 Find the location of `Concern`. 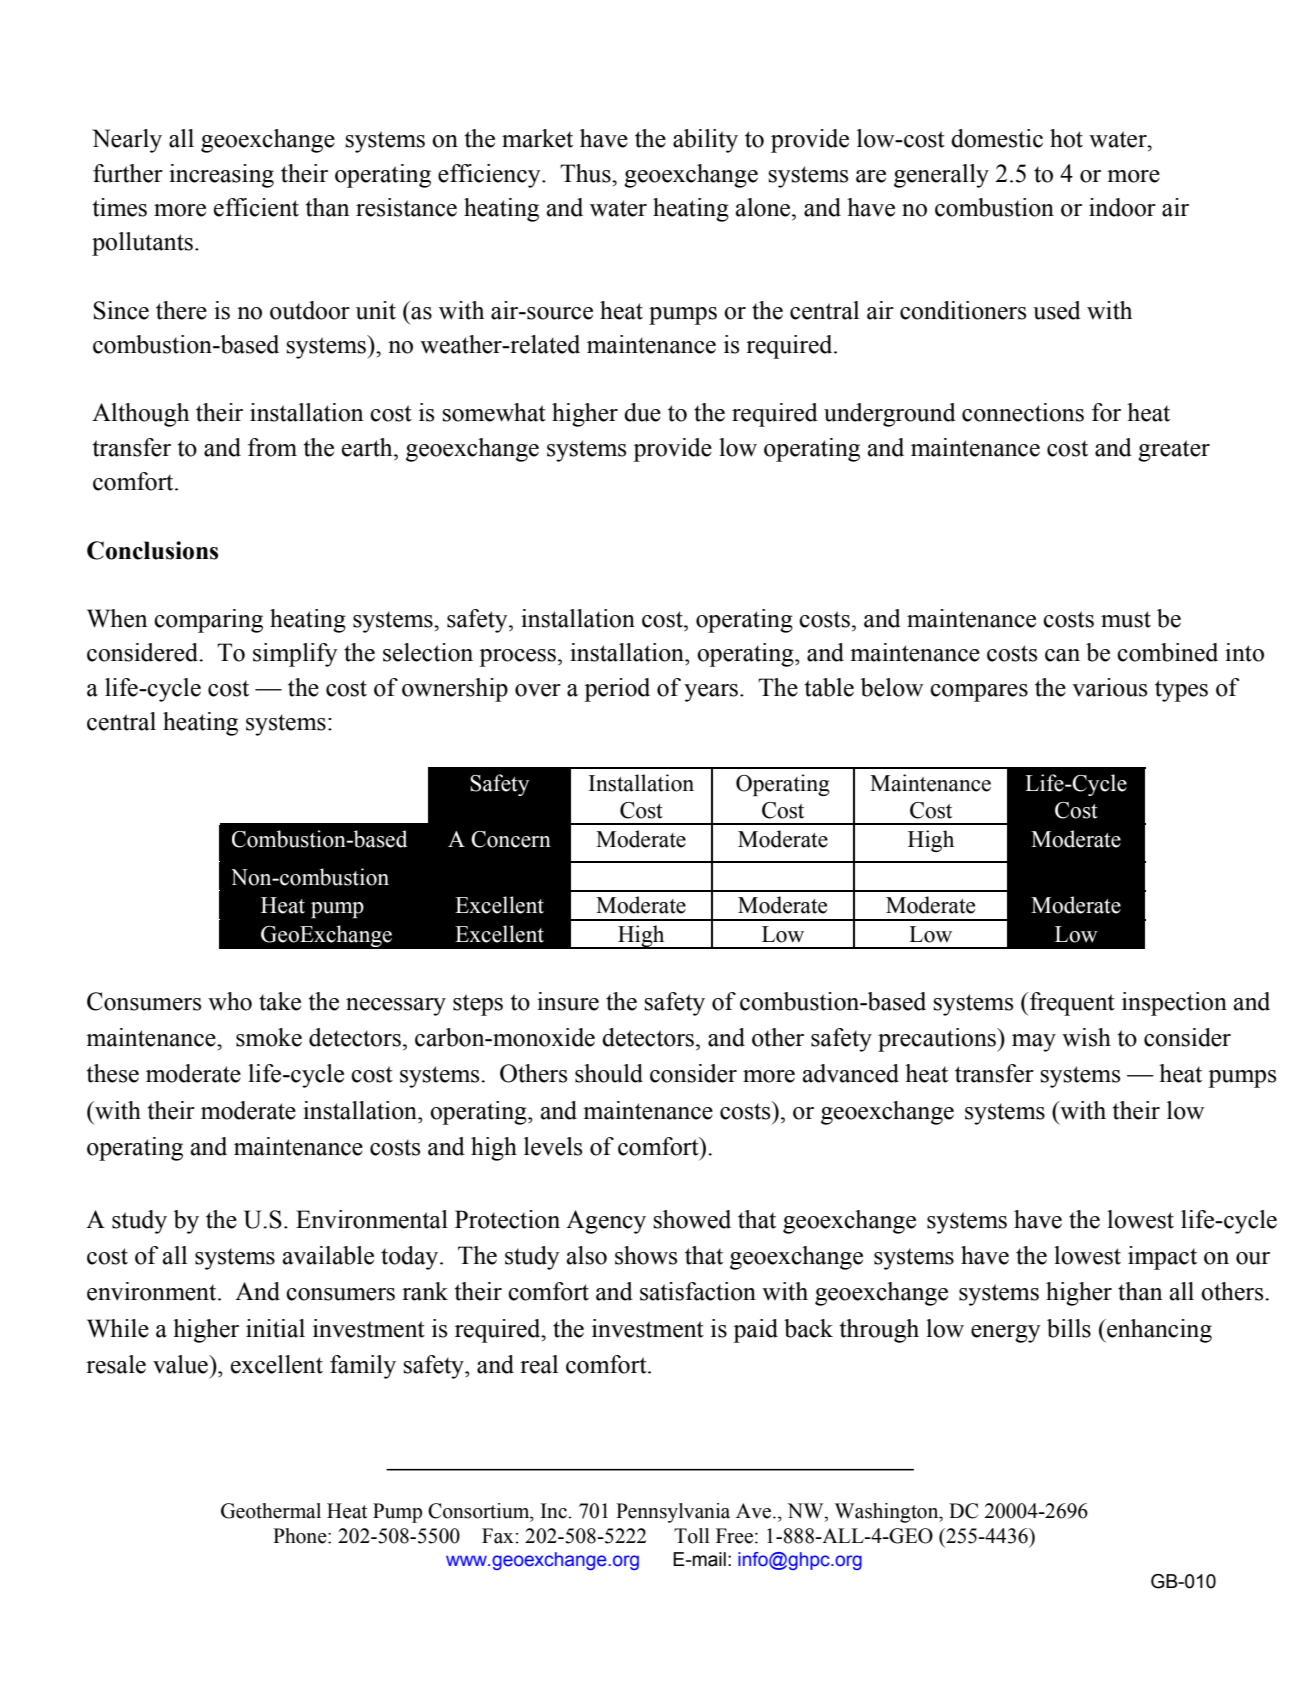

Concern is located at coordinates (511, 839).
